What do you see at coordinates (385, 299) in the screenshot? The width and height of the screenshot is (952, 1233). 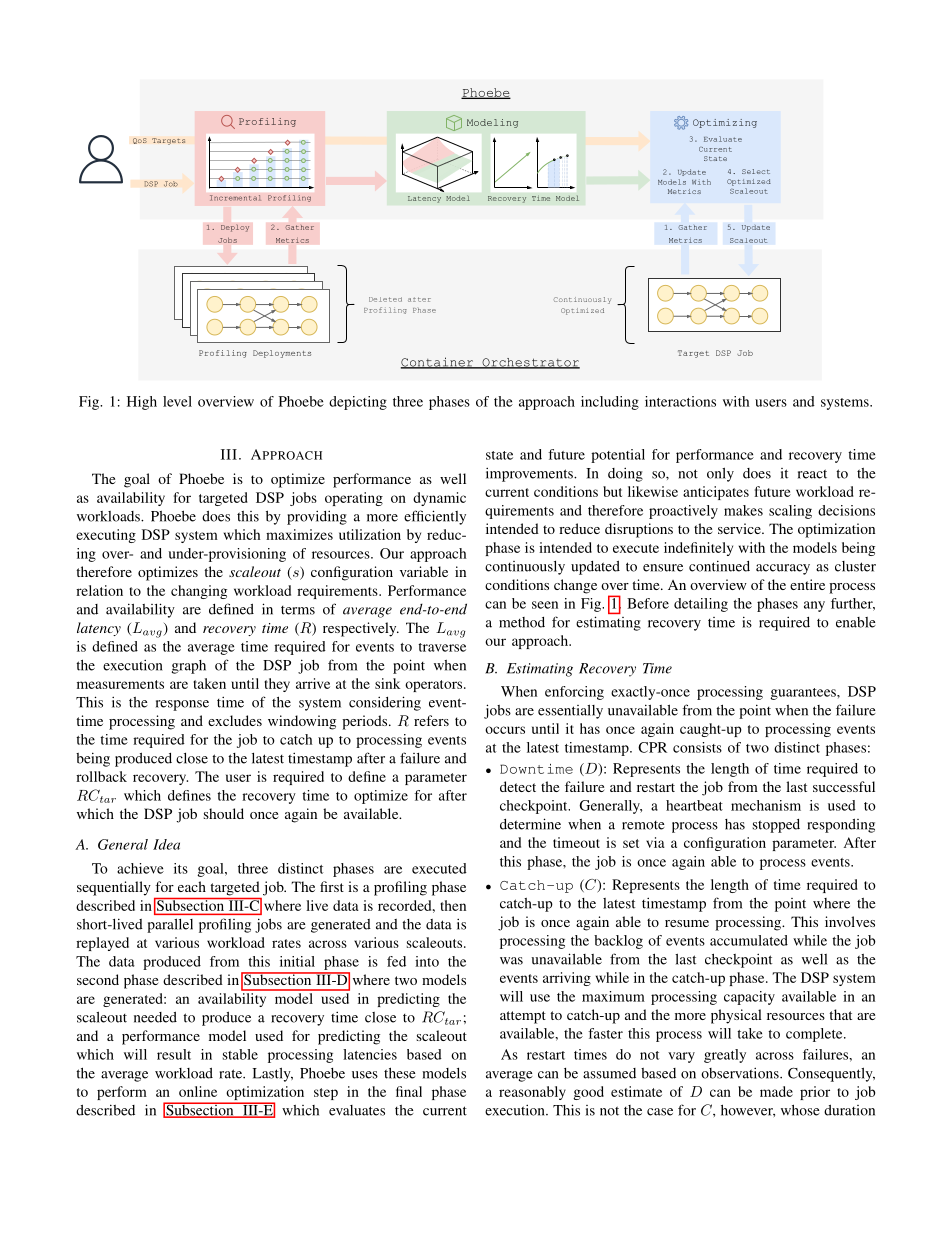 I see `Deleted` at bounding box center [385, 299].
